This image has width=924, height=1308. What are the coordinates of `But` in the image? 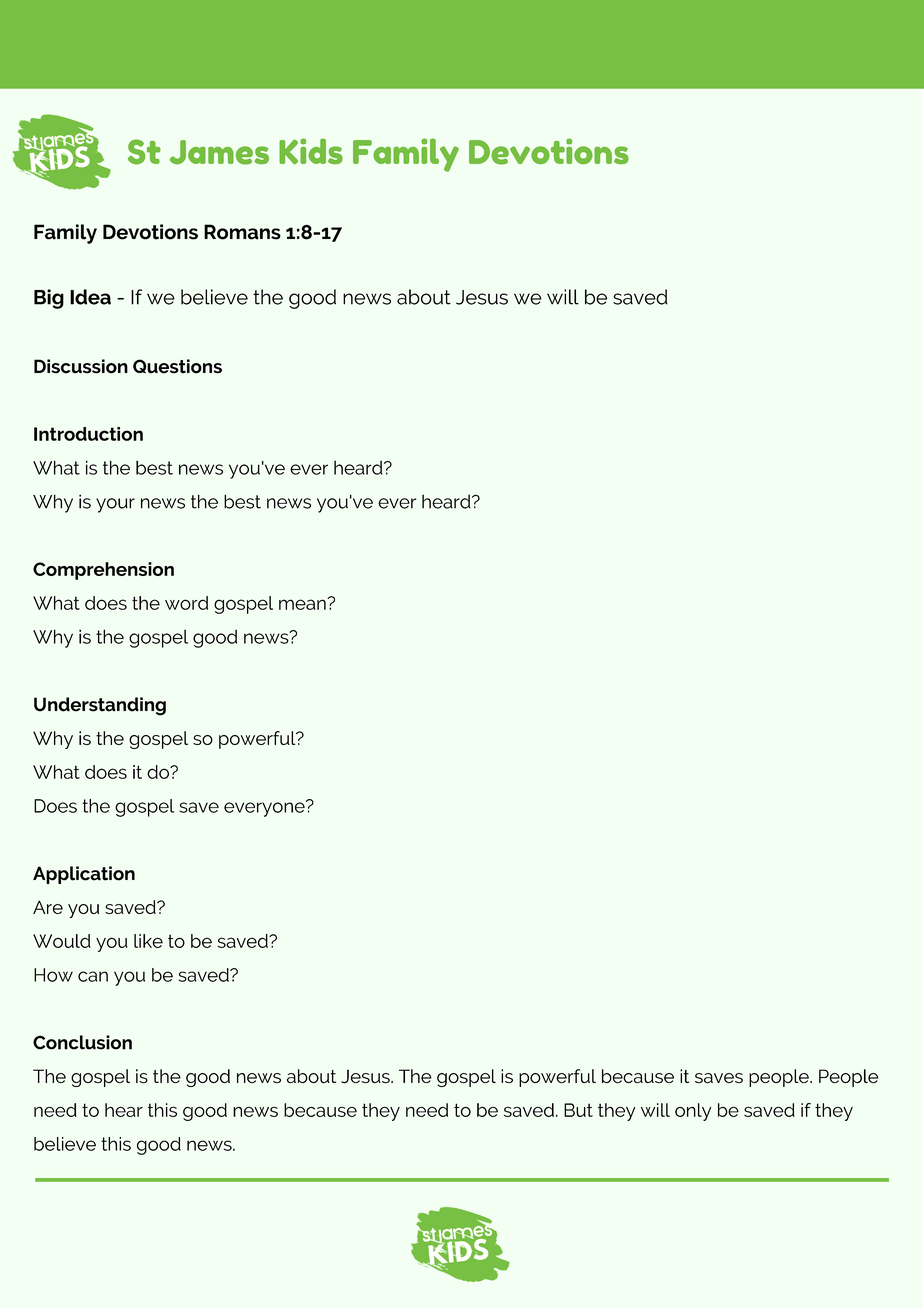 It's located at (578, 1110).
